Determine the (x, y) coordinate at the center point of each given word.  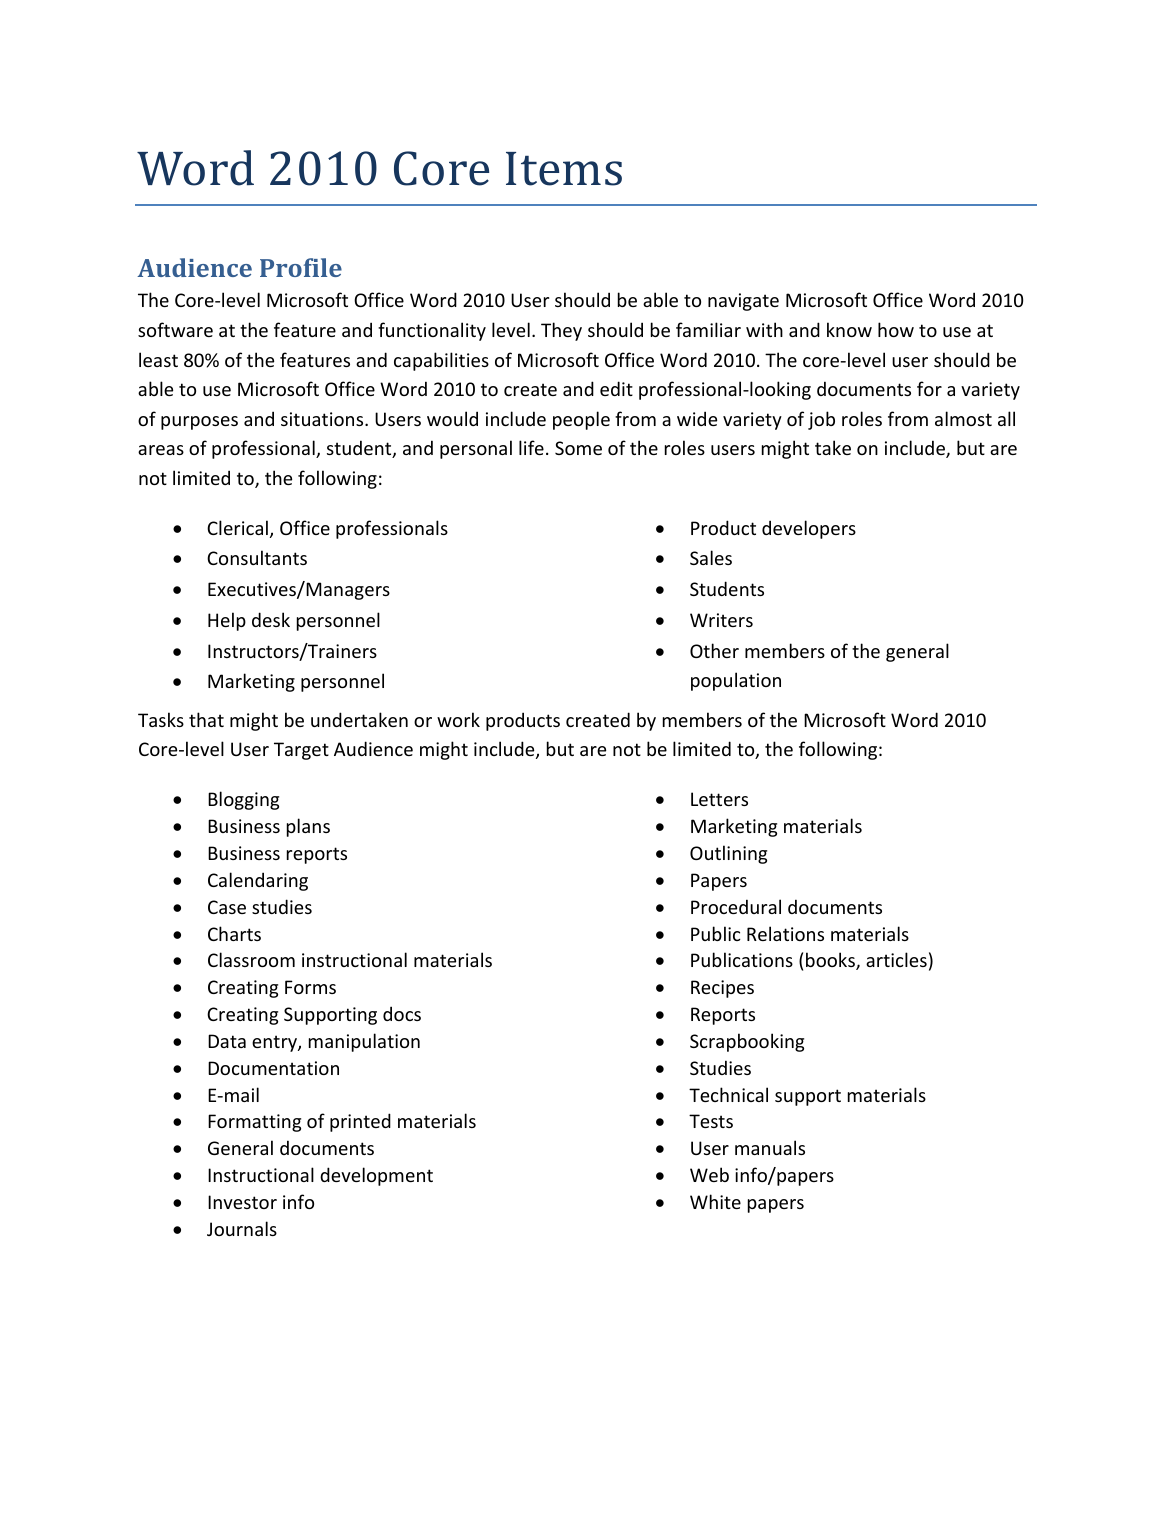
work (458, 719)
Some (578, 448)
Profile (301, 267)
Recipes (722, 989)
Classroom (251, 959)
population (736, 681)
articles (896, 959)
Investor (242, 1202)
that (206, 719)
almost (963, 418)
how (896, 329)
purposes (199, 423)
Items (564, 169)
